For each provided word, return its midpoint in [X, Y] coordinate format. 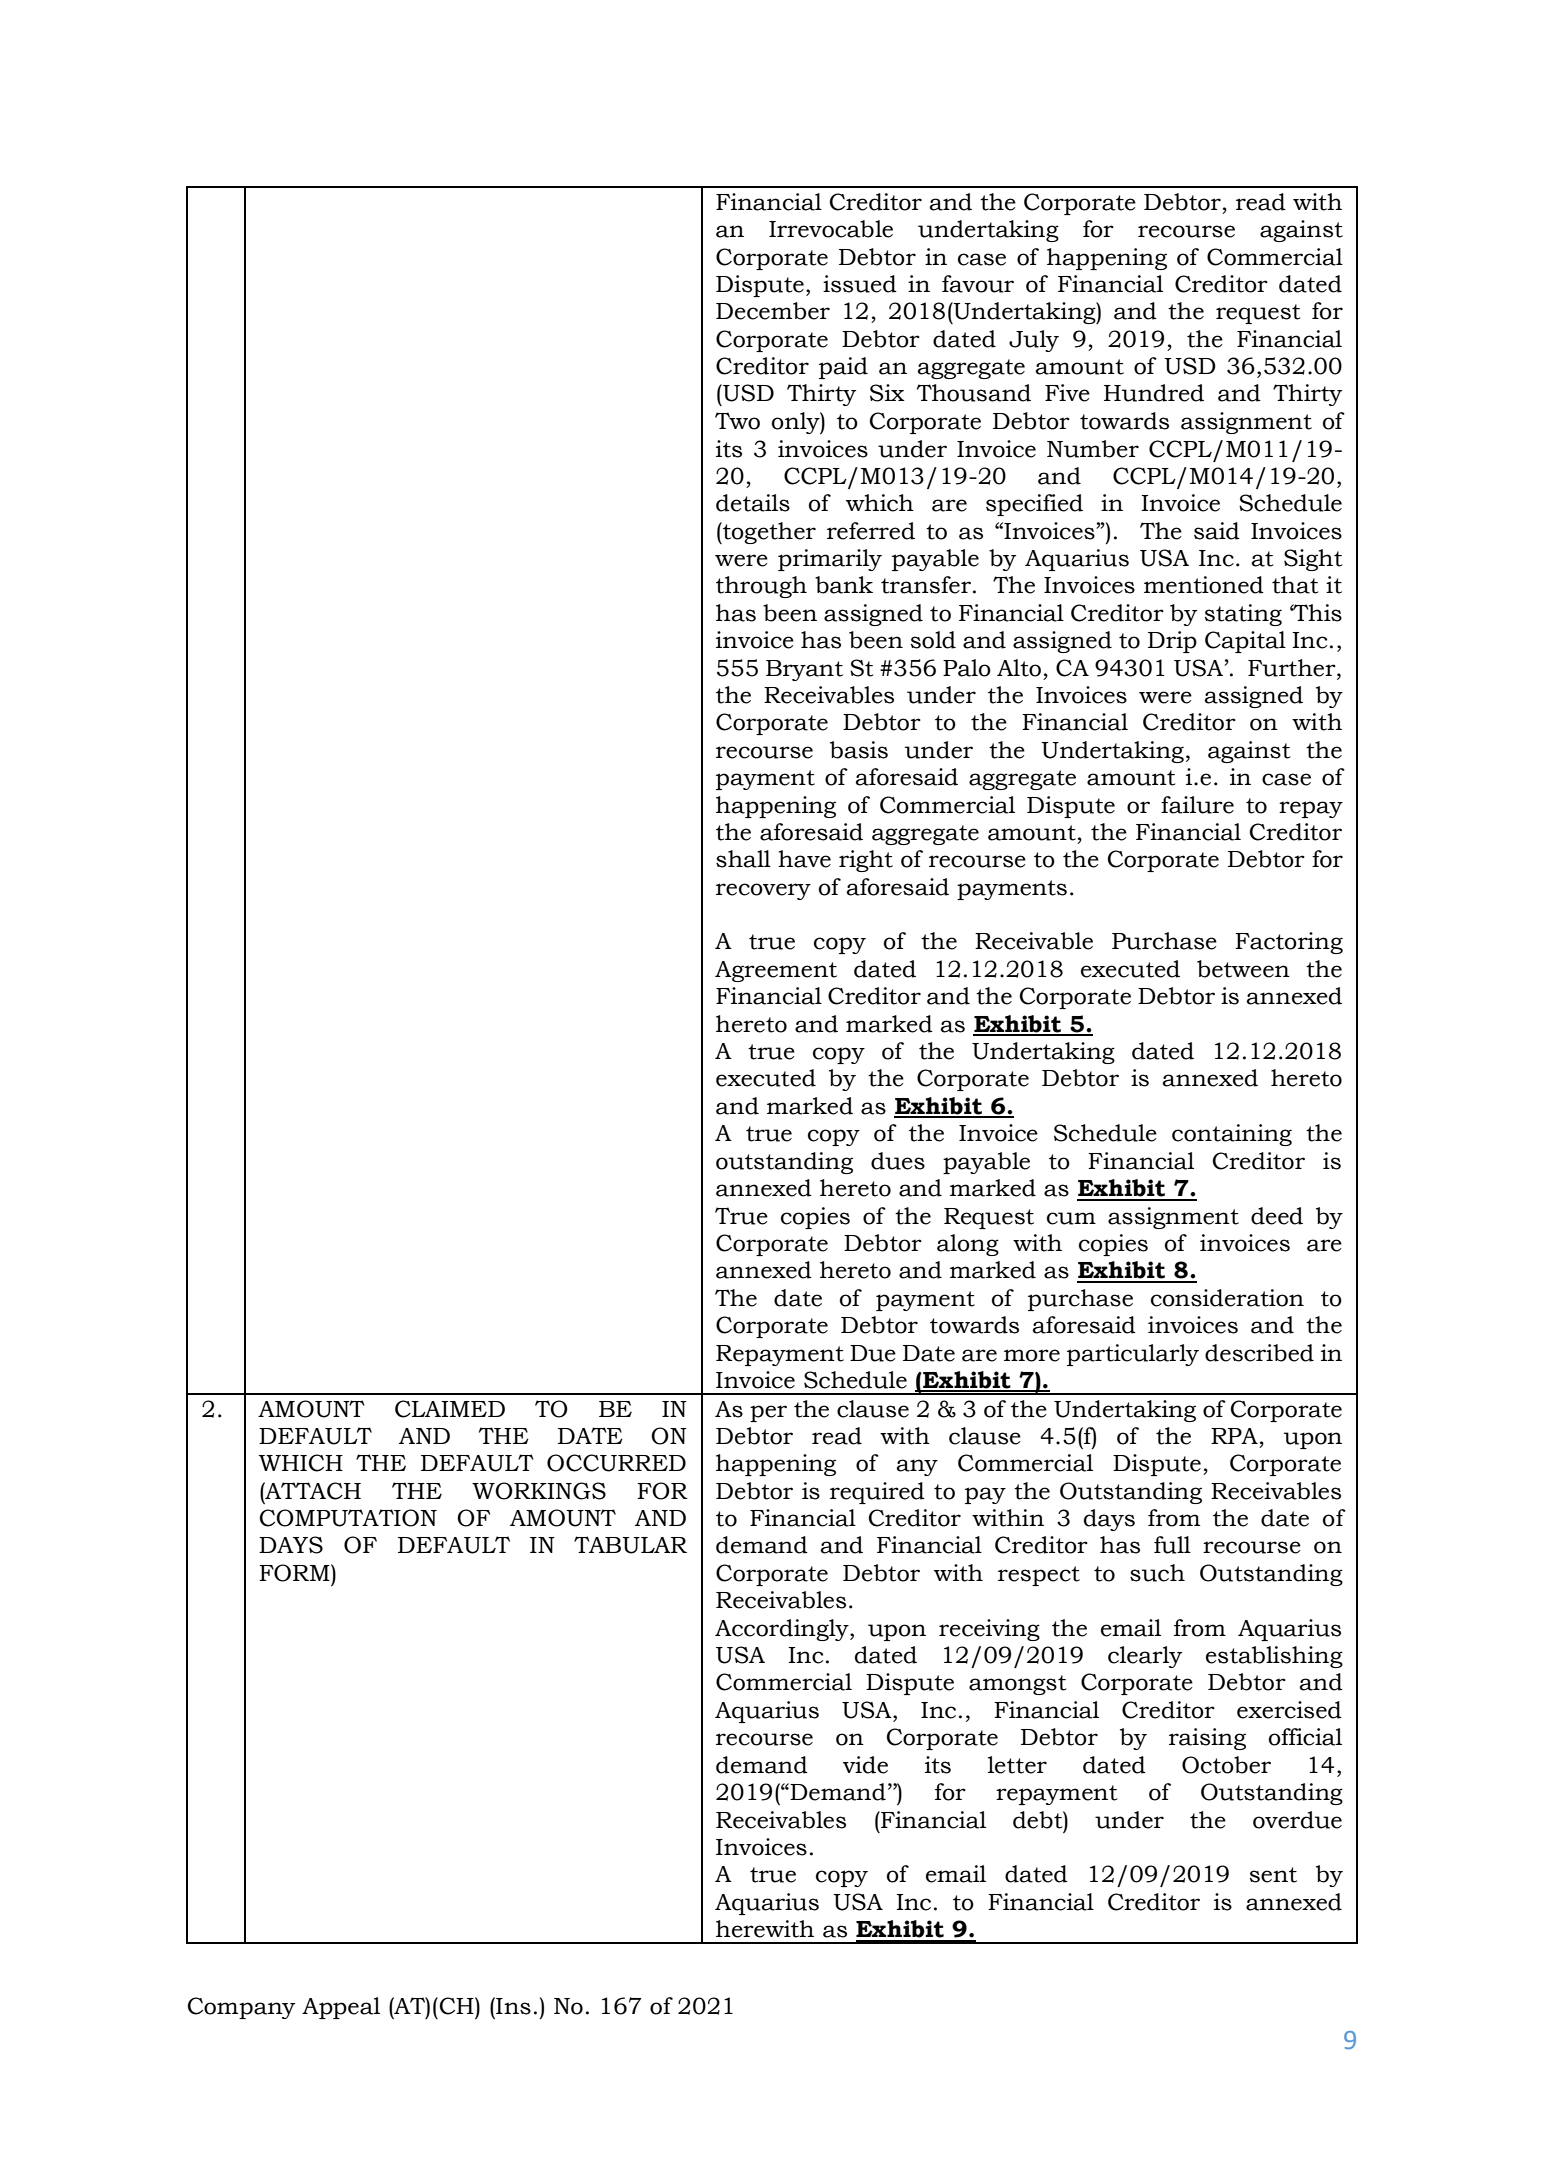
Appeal [341, 2008]
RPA [1234, 1436]
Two [737, 421]
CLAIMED [450, 1409]
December [773, 311]
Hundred [1154, 393]
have [804, 859]
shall [743, 859]
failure [1197, 805]
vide [865, 1765]
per [768, 1413]
